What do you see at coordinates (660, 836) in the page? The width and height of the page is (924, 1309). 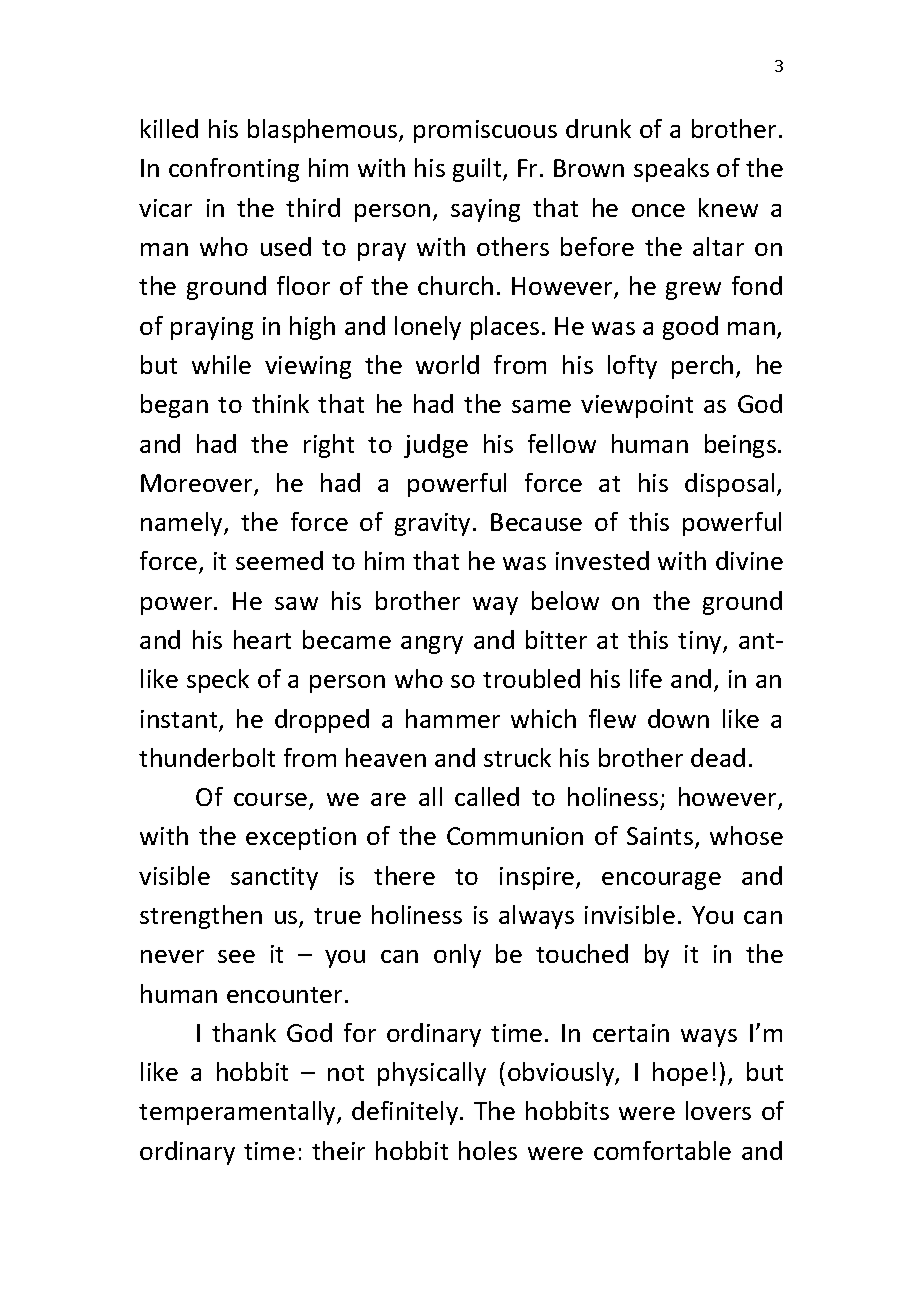 I see `Saints` at bounding box center [660, 836].
